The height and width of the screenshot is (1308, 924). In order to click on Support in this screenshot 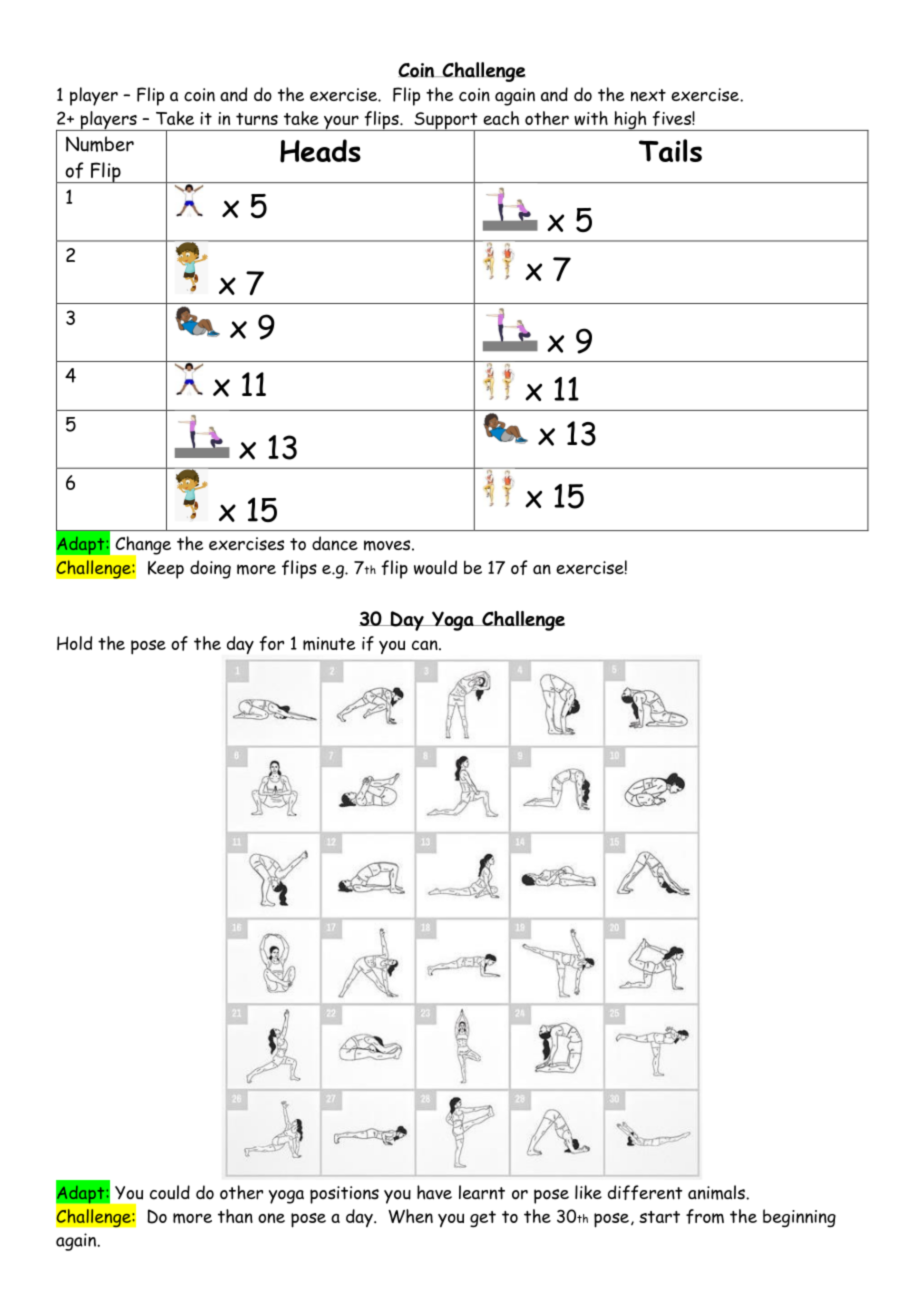, I will do `click(446, 122)`.
